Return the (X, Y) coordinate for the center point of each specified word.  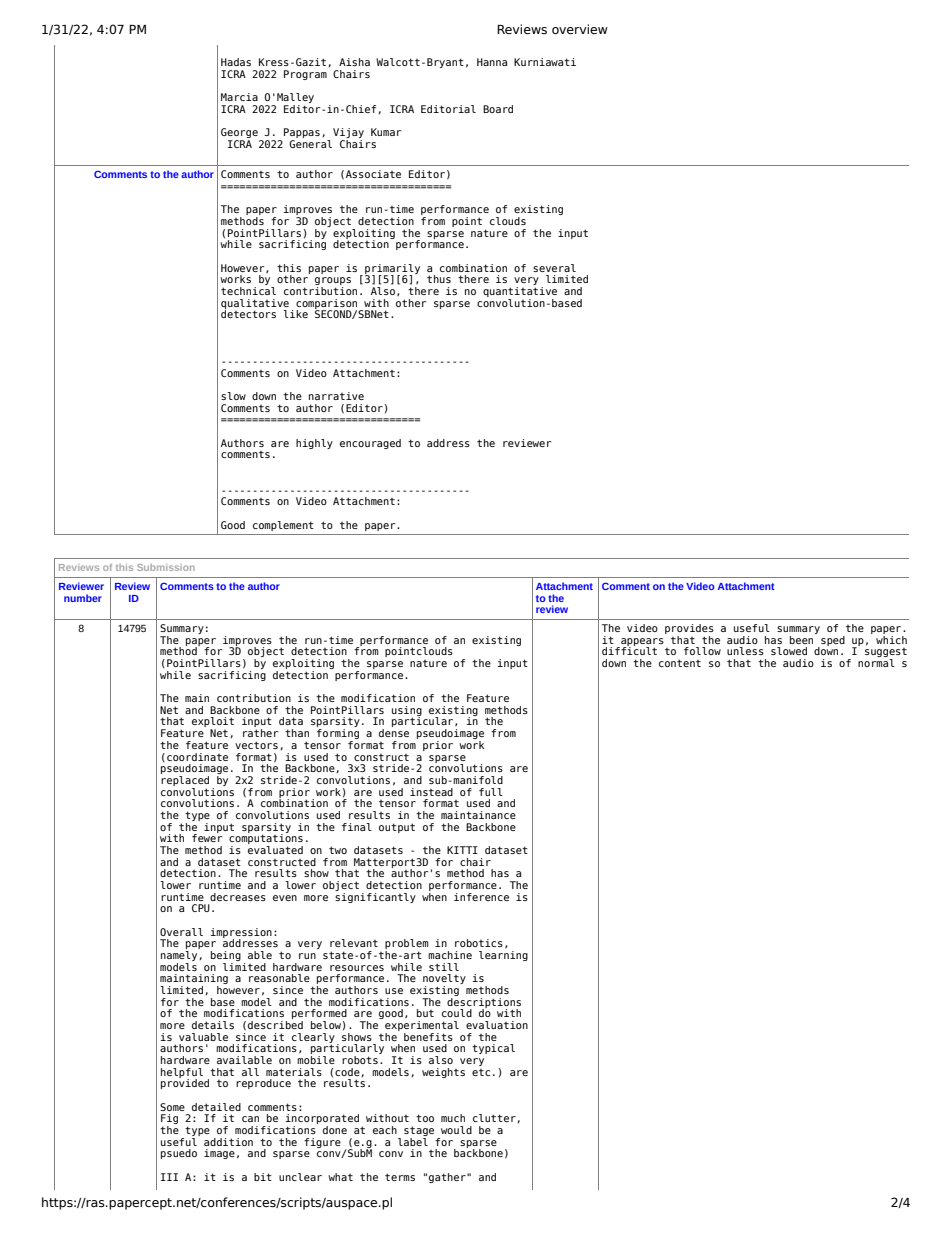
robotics (479, 943)
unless (745, 651)
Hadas (236, 62)
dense (394, 733)
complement (283, 526)
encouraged (370, 444)
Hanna (492, 62)
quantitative (520, 293)
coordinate (197, 757)
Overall (181, 932)
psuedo (179, 1154)
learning (503, 956)
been (803, 638)
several (554, 268)
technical (248, 289)
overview (580, 29)
